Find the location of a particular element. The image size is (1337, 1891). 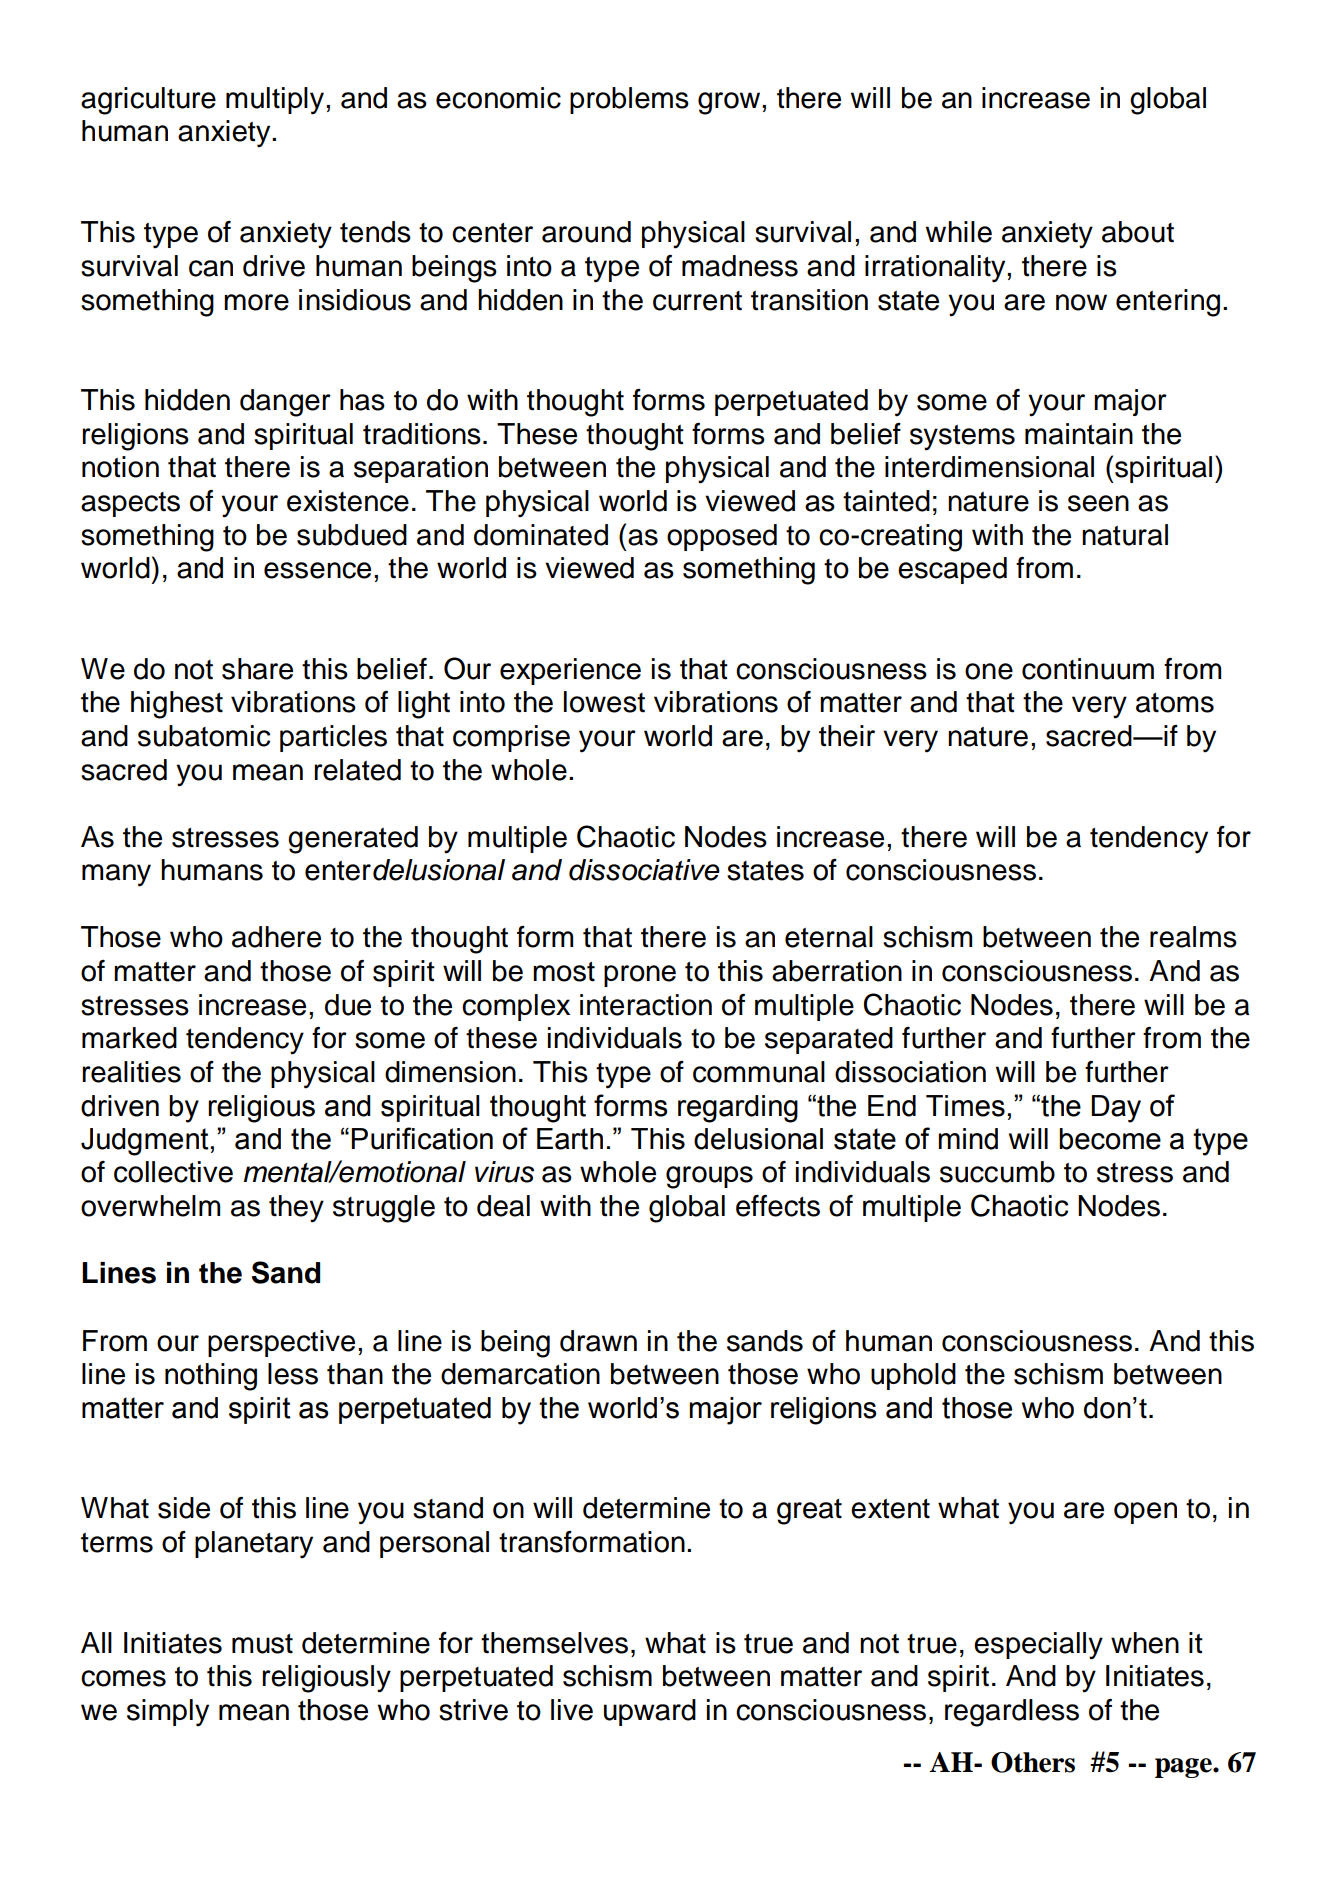

succumb is located at coordinates (997, 1172).
